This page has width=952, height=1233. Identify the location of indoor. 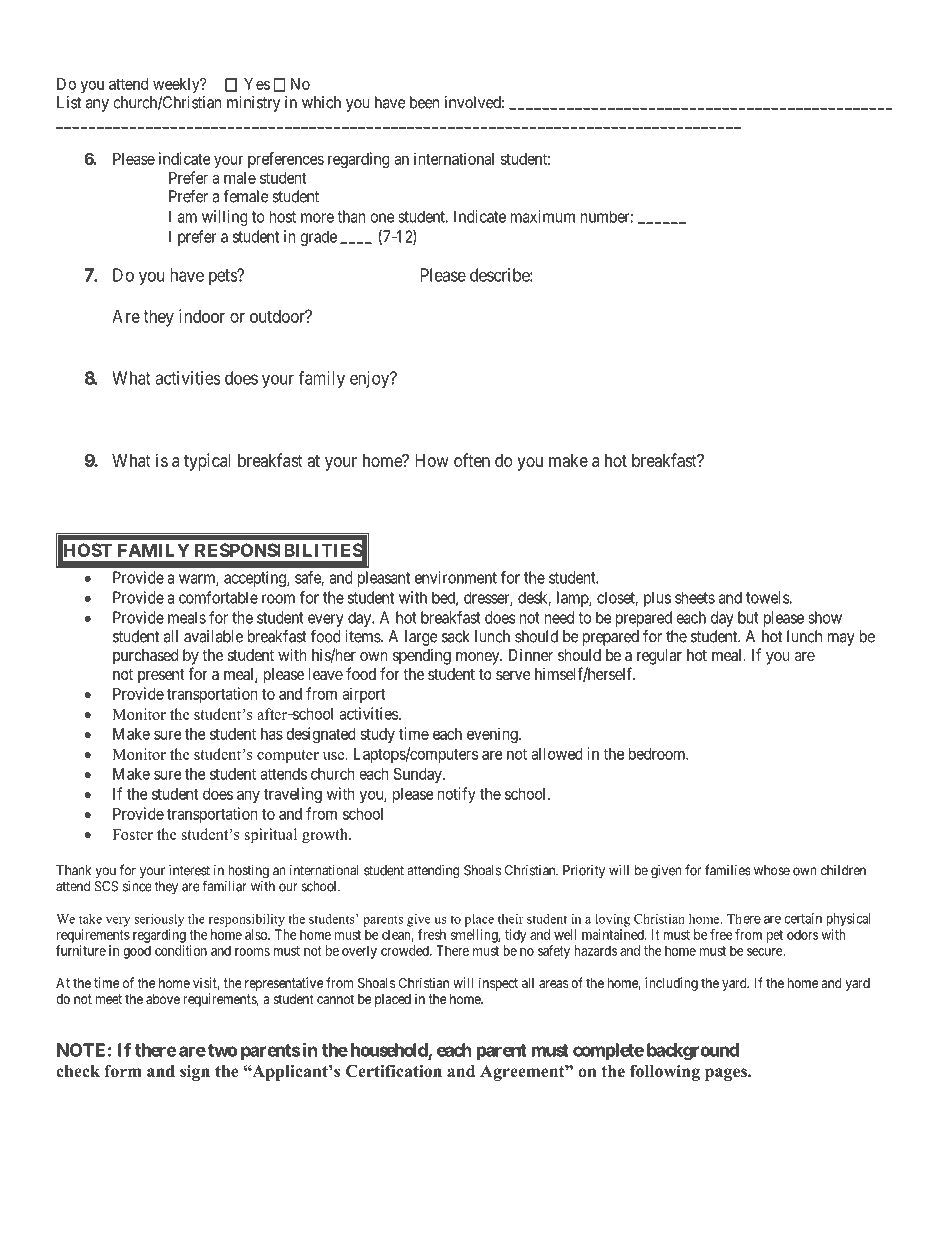
(202, 316).
